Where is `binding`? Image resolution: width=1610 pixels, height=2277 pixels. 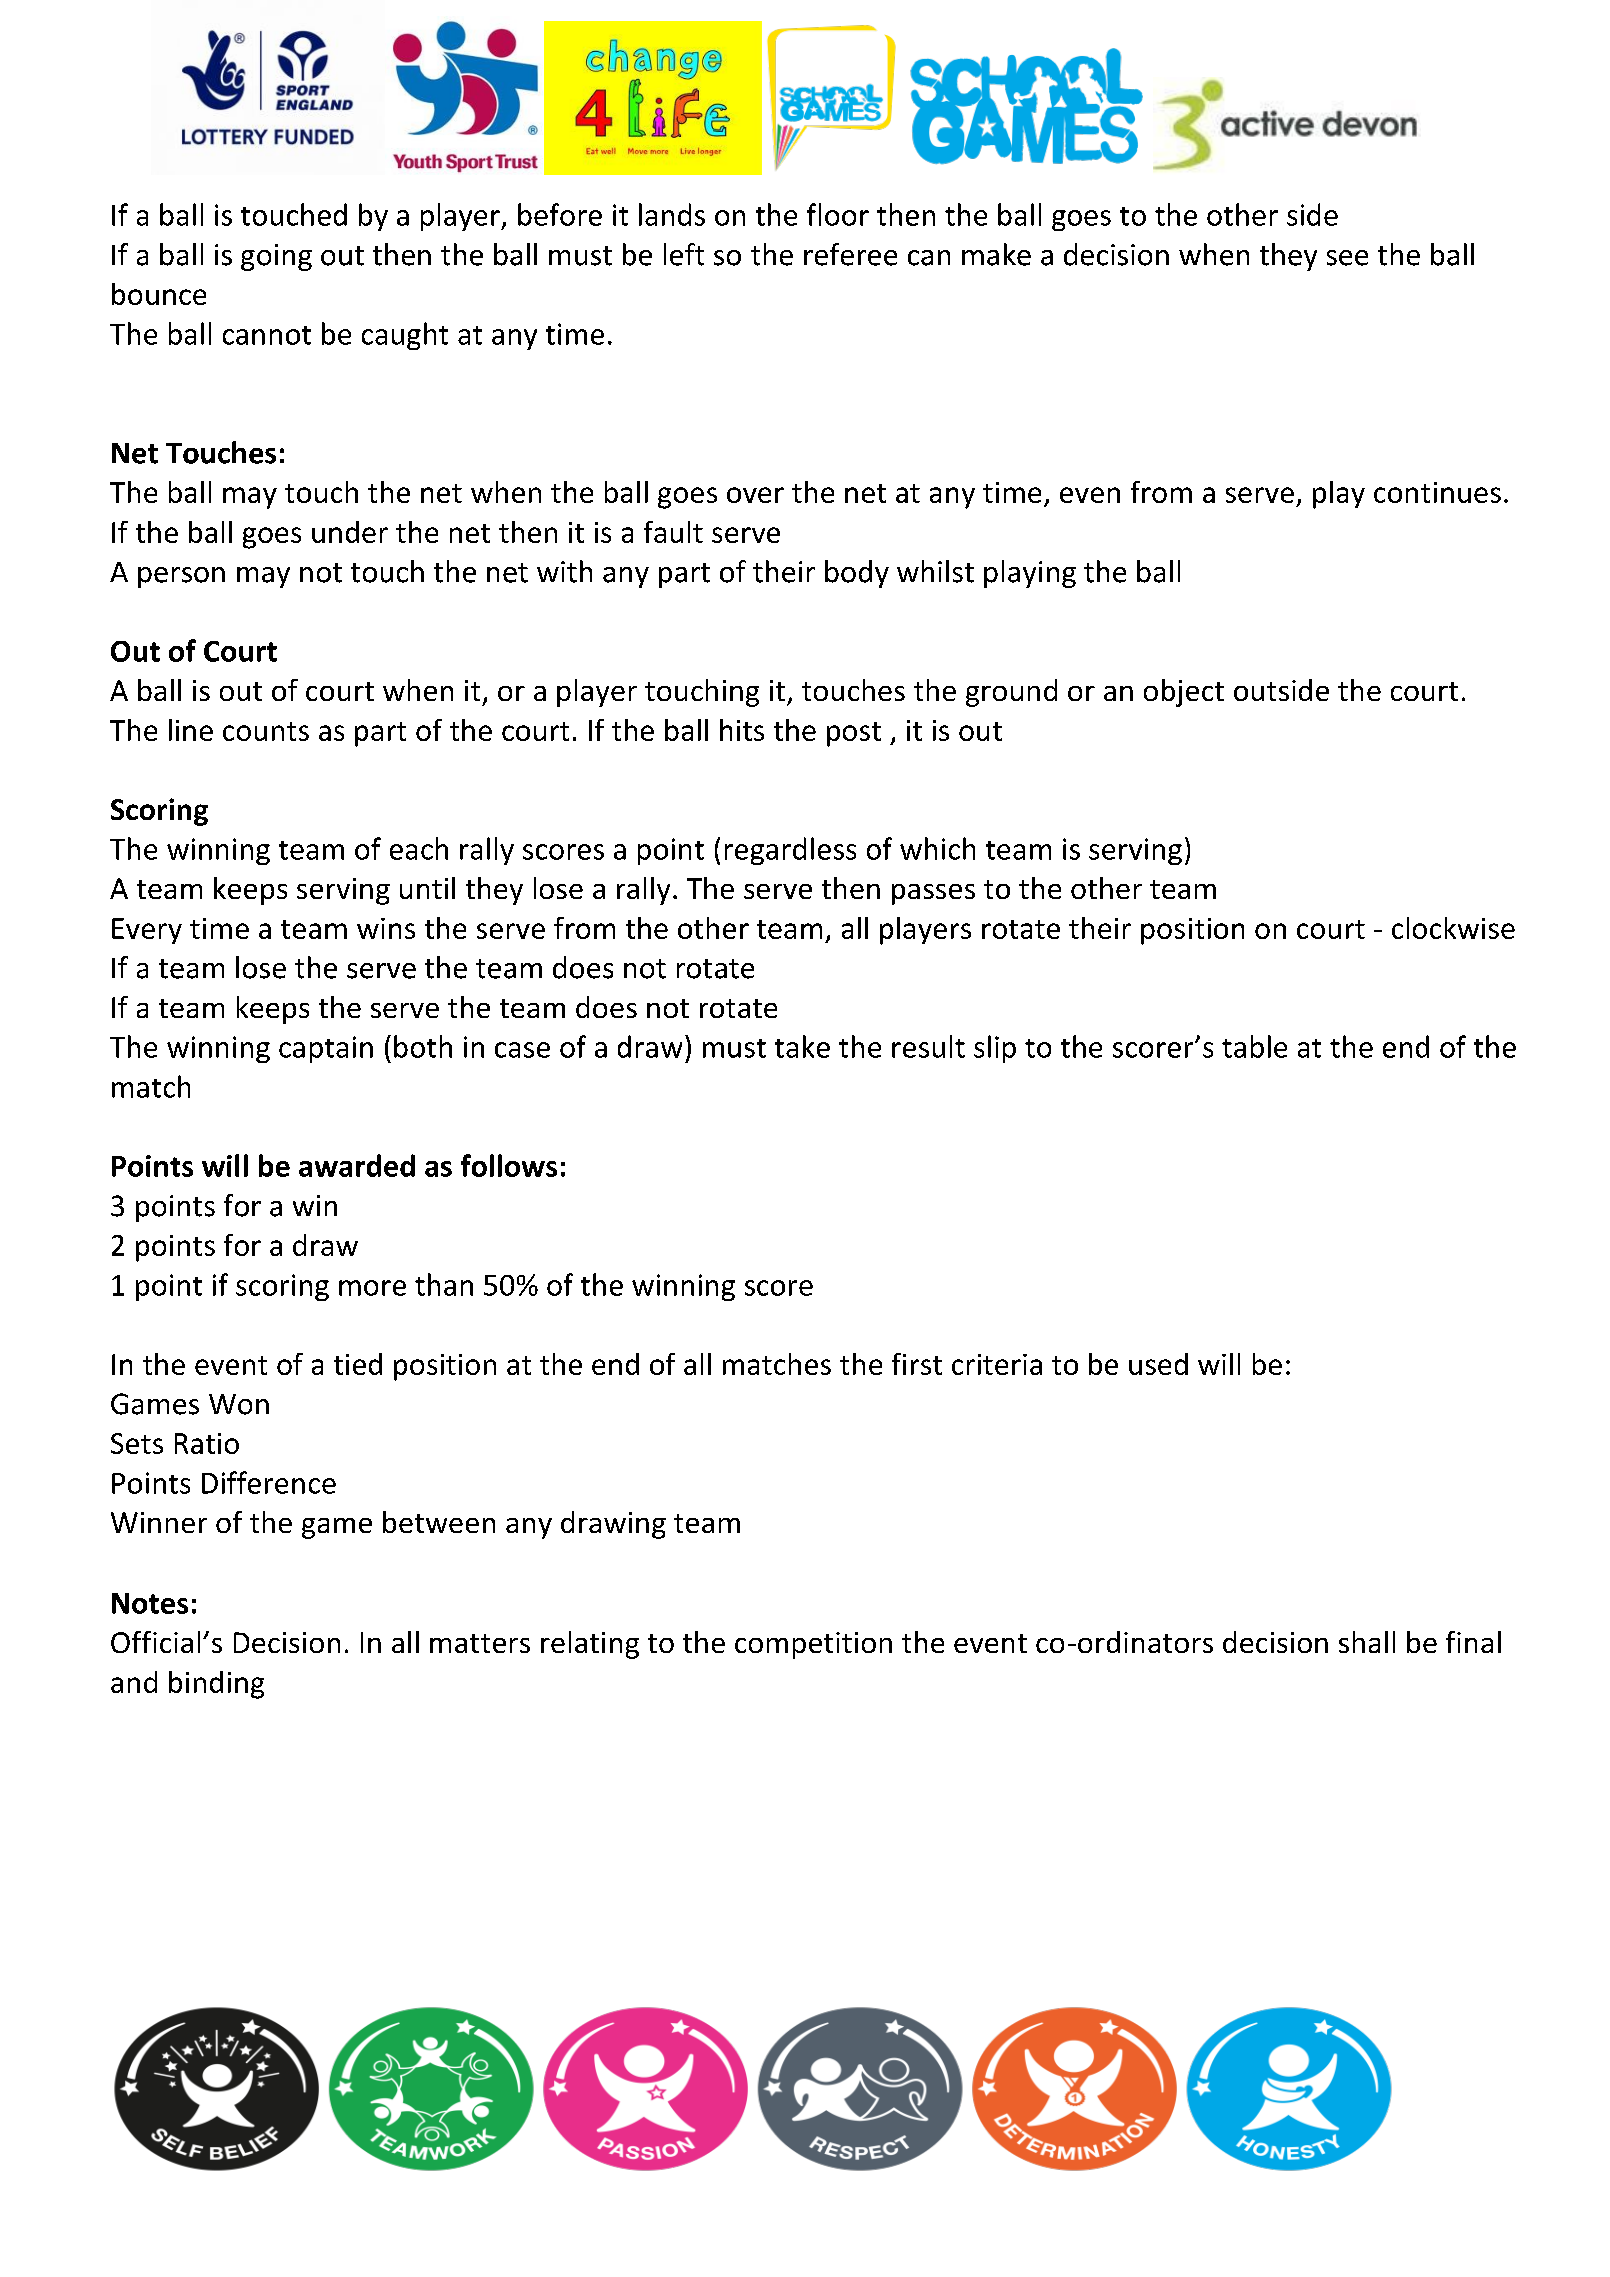 binding is located at coordinates (216, 1685).
